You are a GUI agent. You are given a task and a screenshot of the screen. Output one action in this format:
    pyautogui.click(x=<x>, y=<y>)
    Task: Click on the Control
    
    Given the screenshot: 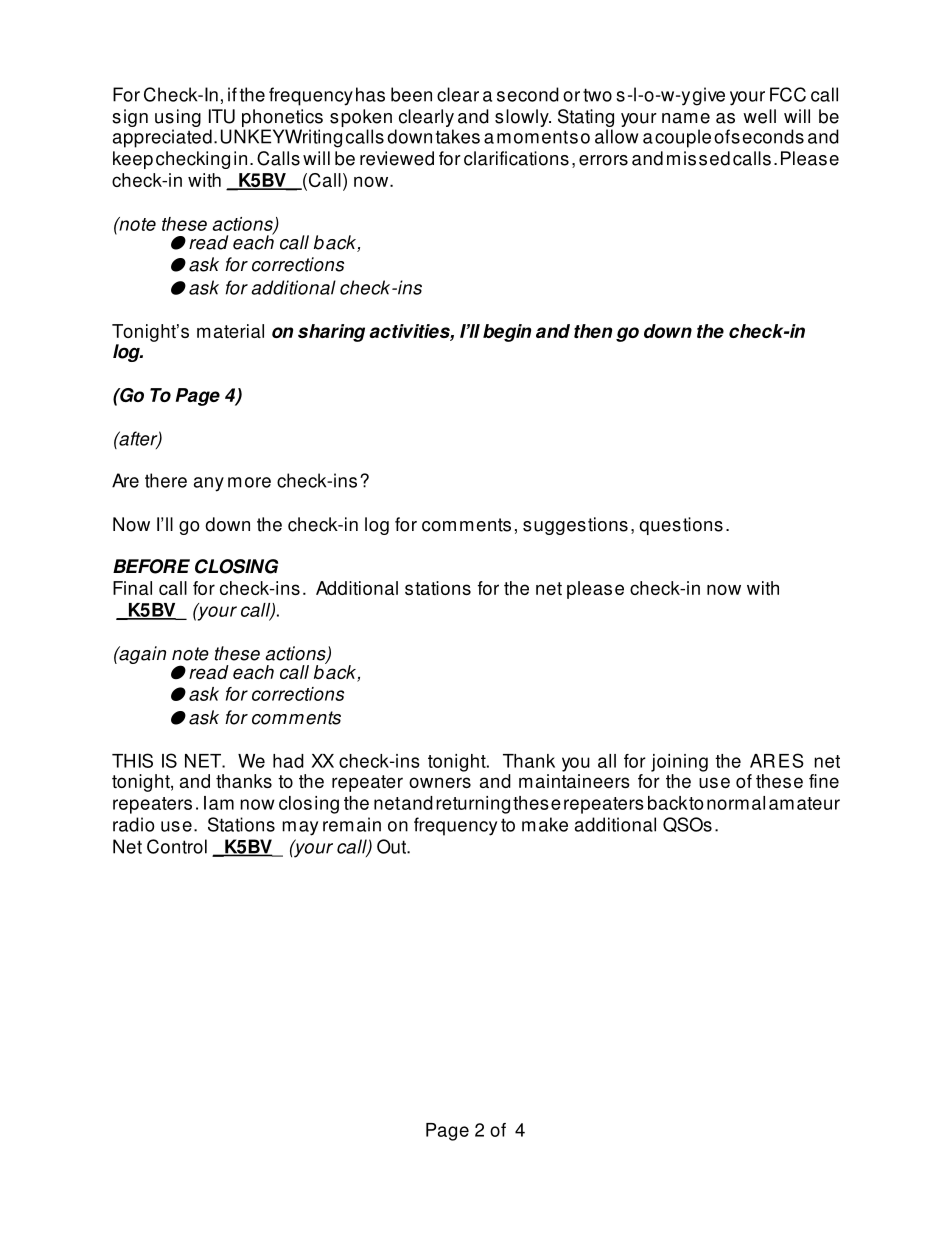 What is the action you would take?
    pyautogui.click(x=177, y=846)
